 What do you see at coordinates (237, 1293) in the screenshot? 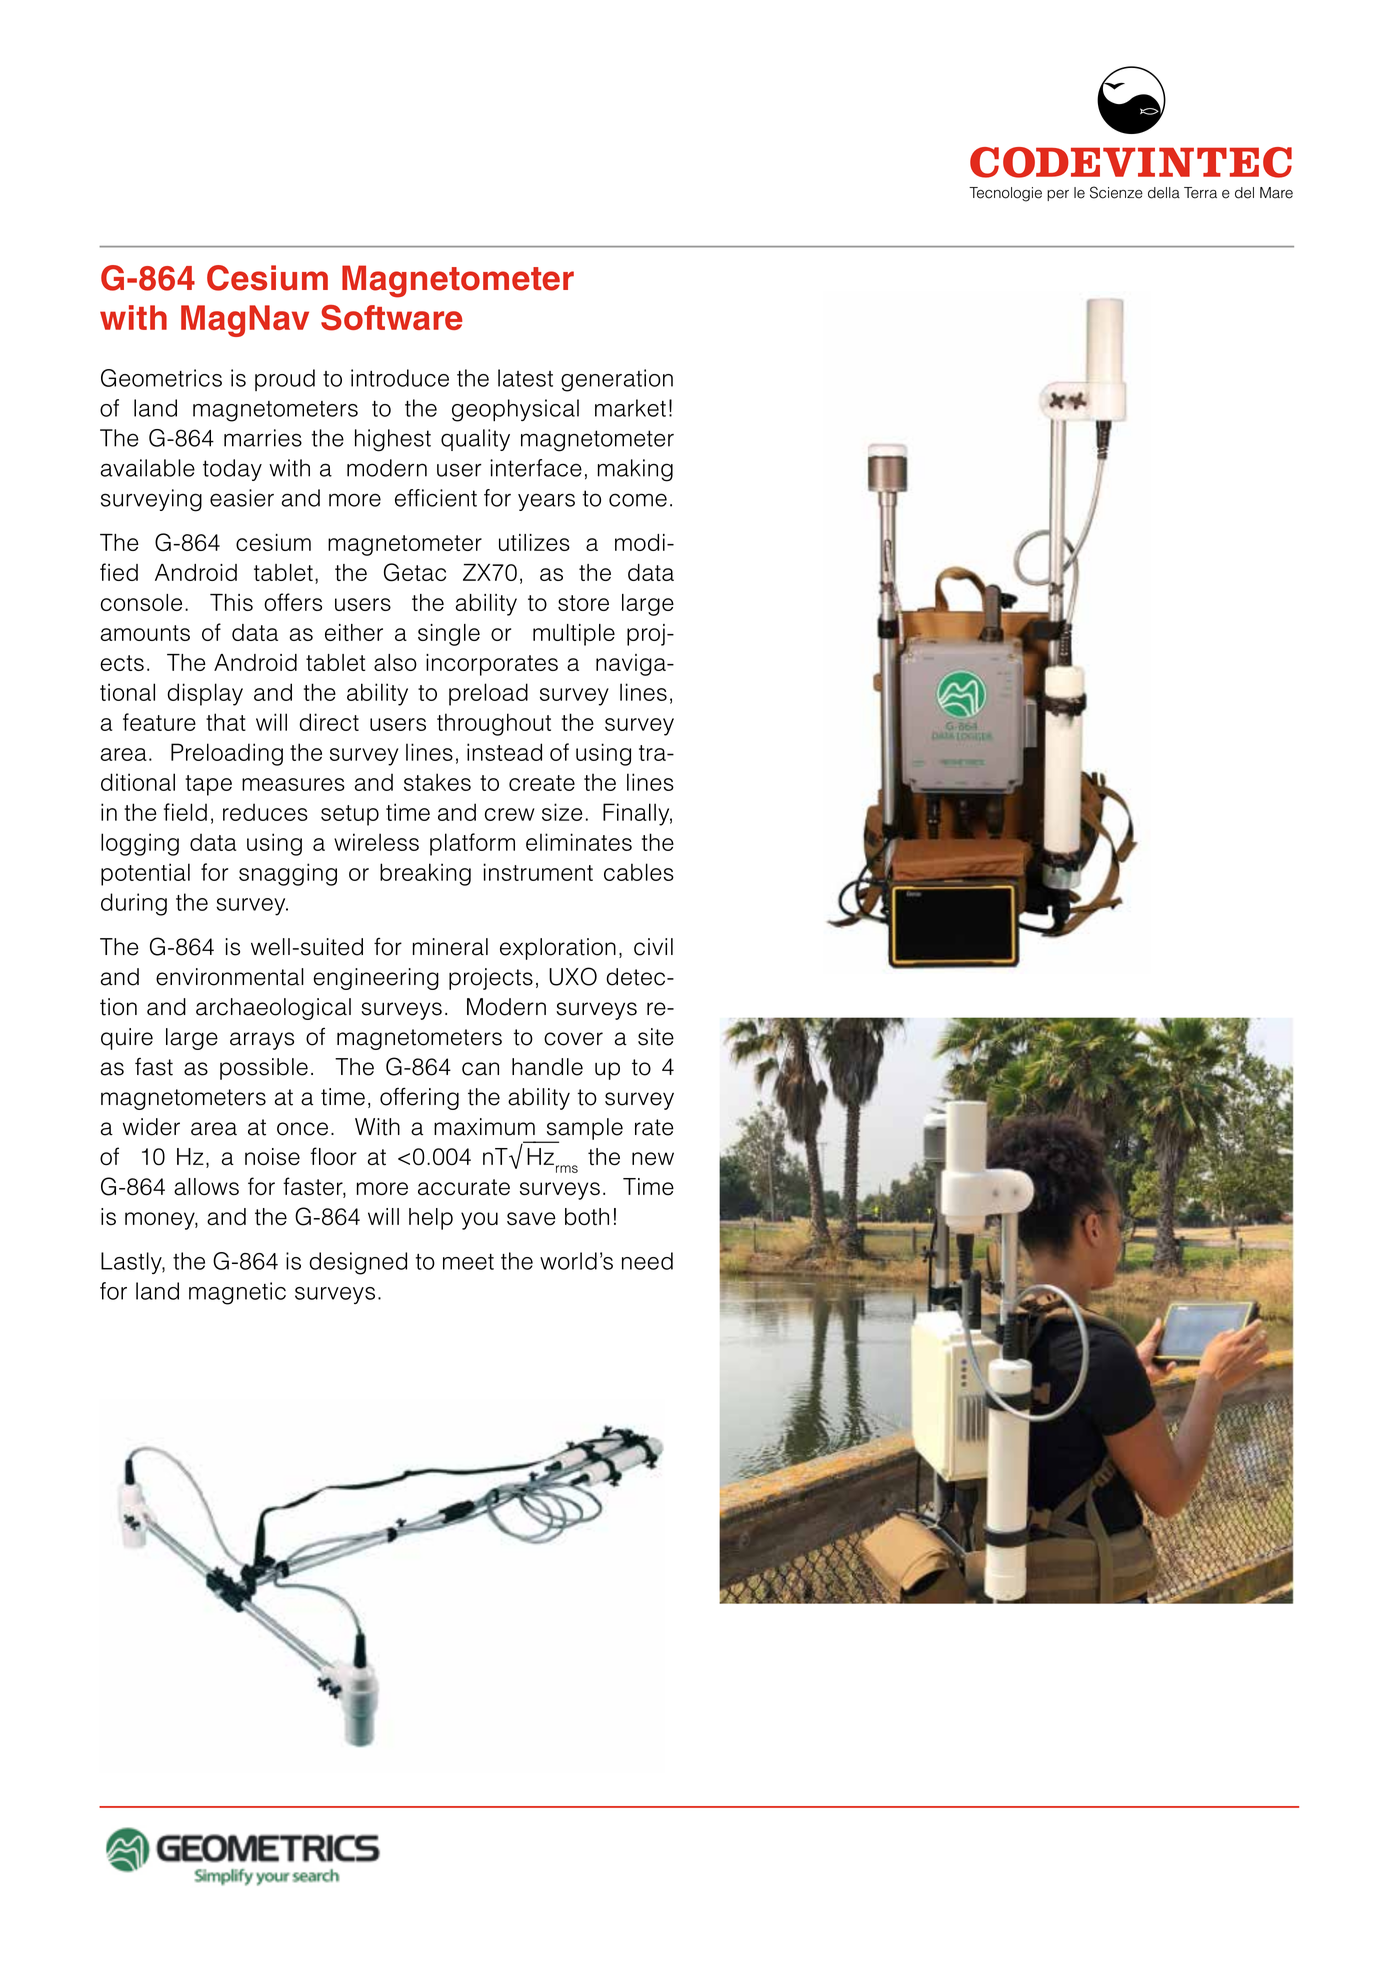
I see `magnetic` at bounding box center [237, 1293].
